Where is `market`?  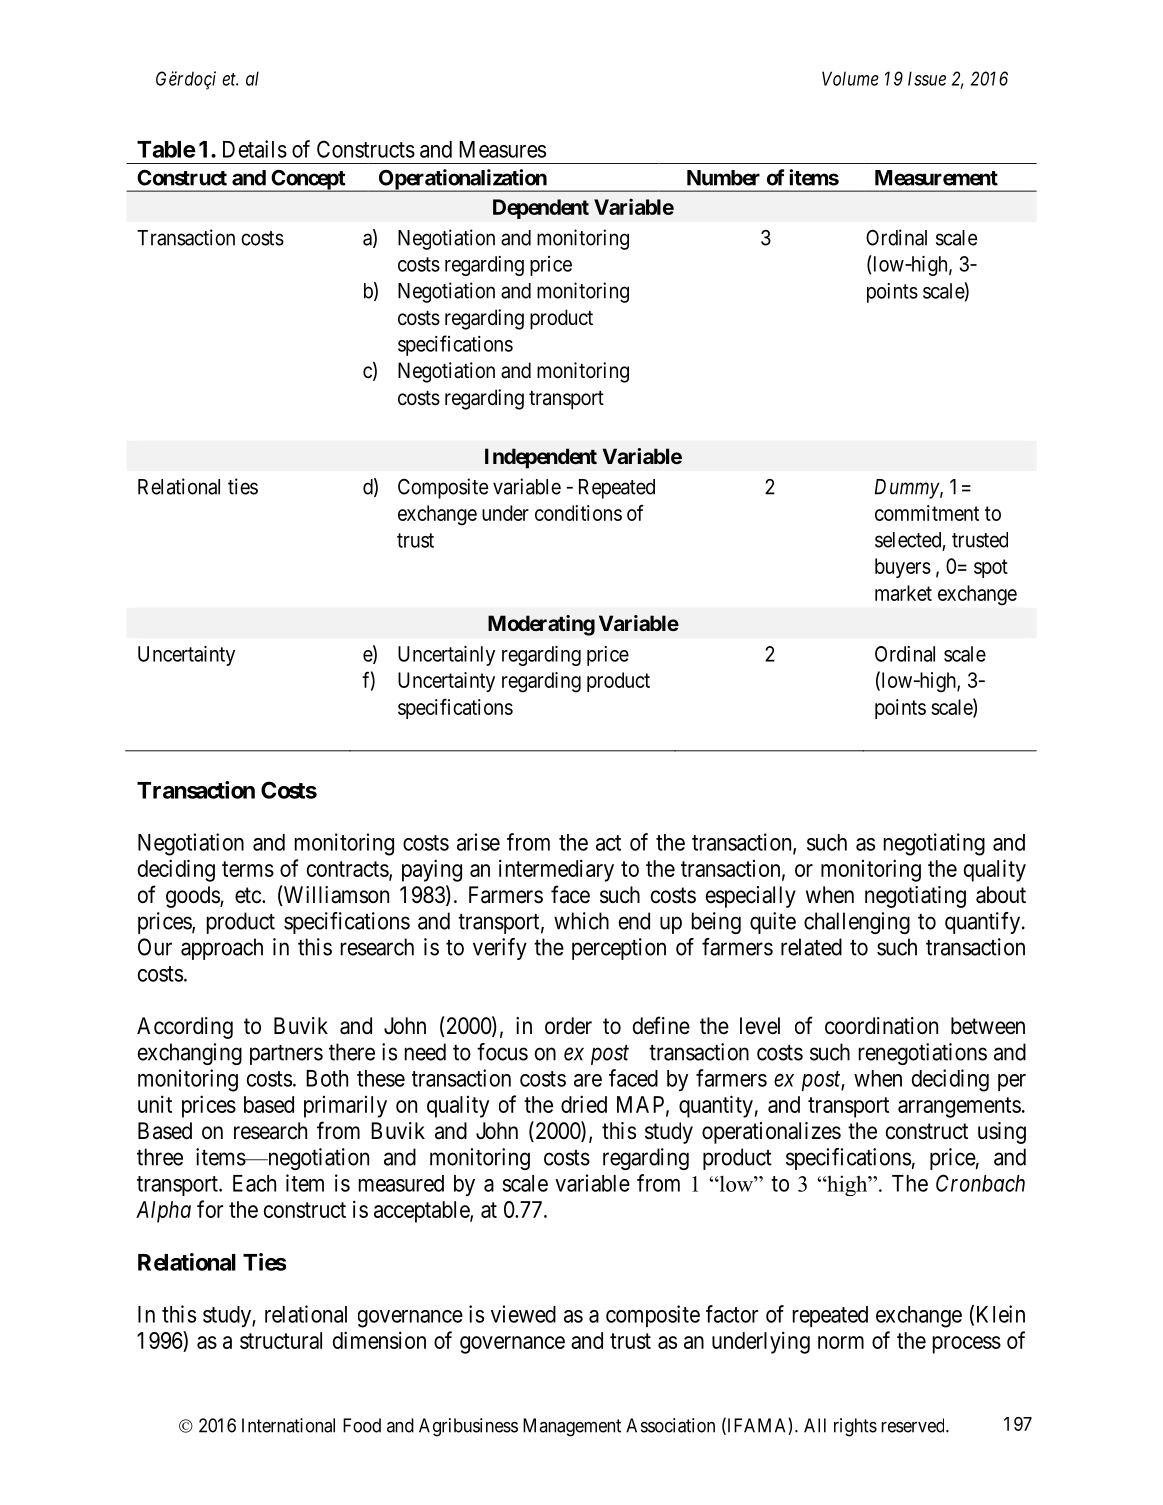
market is located at coordinates (903, 593).
